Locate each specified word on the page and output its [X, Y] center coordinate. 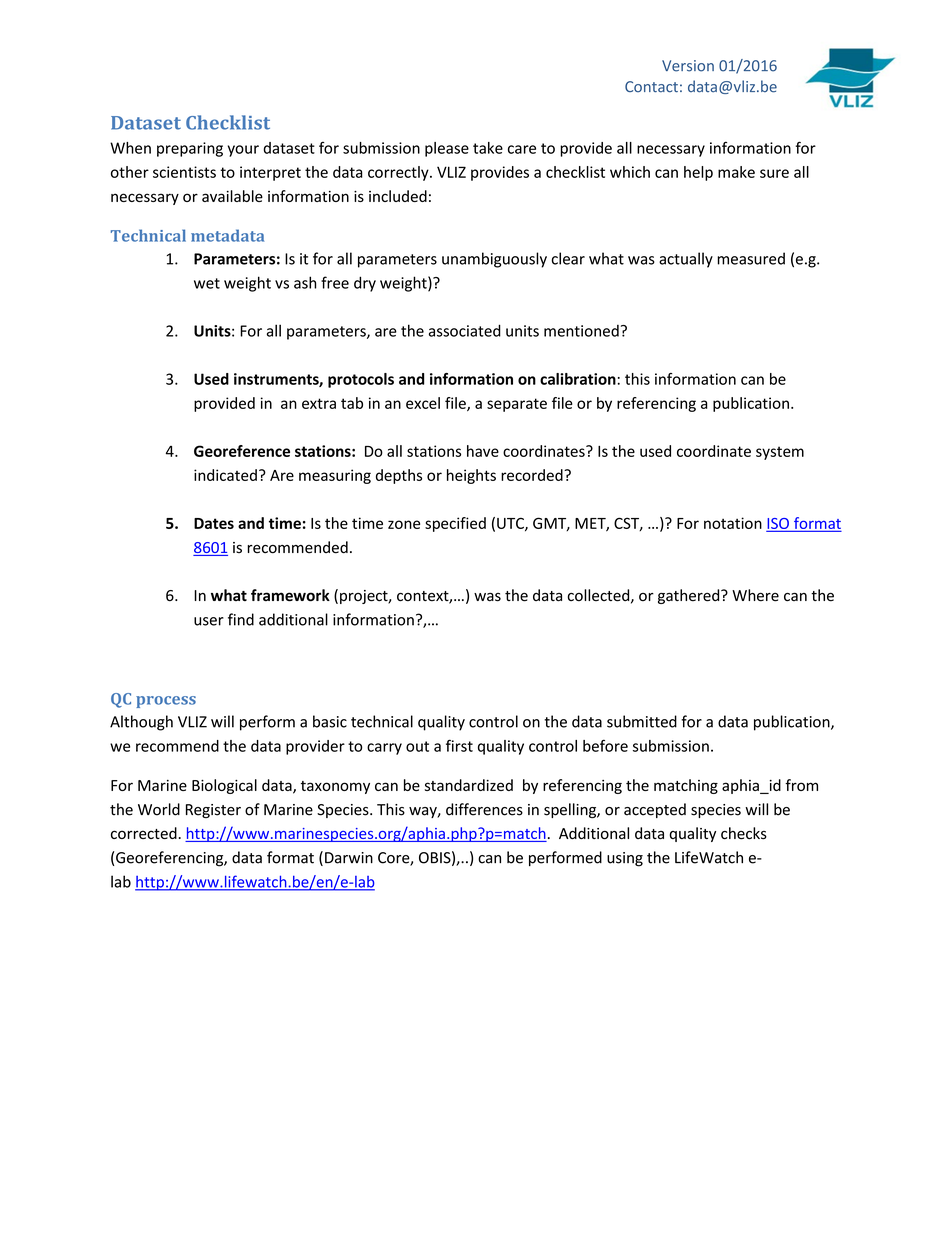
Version [688, 66]
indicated [225, 475]
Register [213, 811]
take [488, 148]
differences [484, 809]
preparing [190, 149]
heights [471, 476]
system [780, 453]
